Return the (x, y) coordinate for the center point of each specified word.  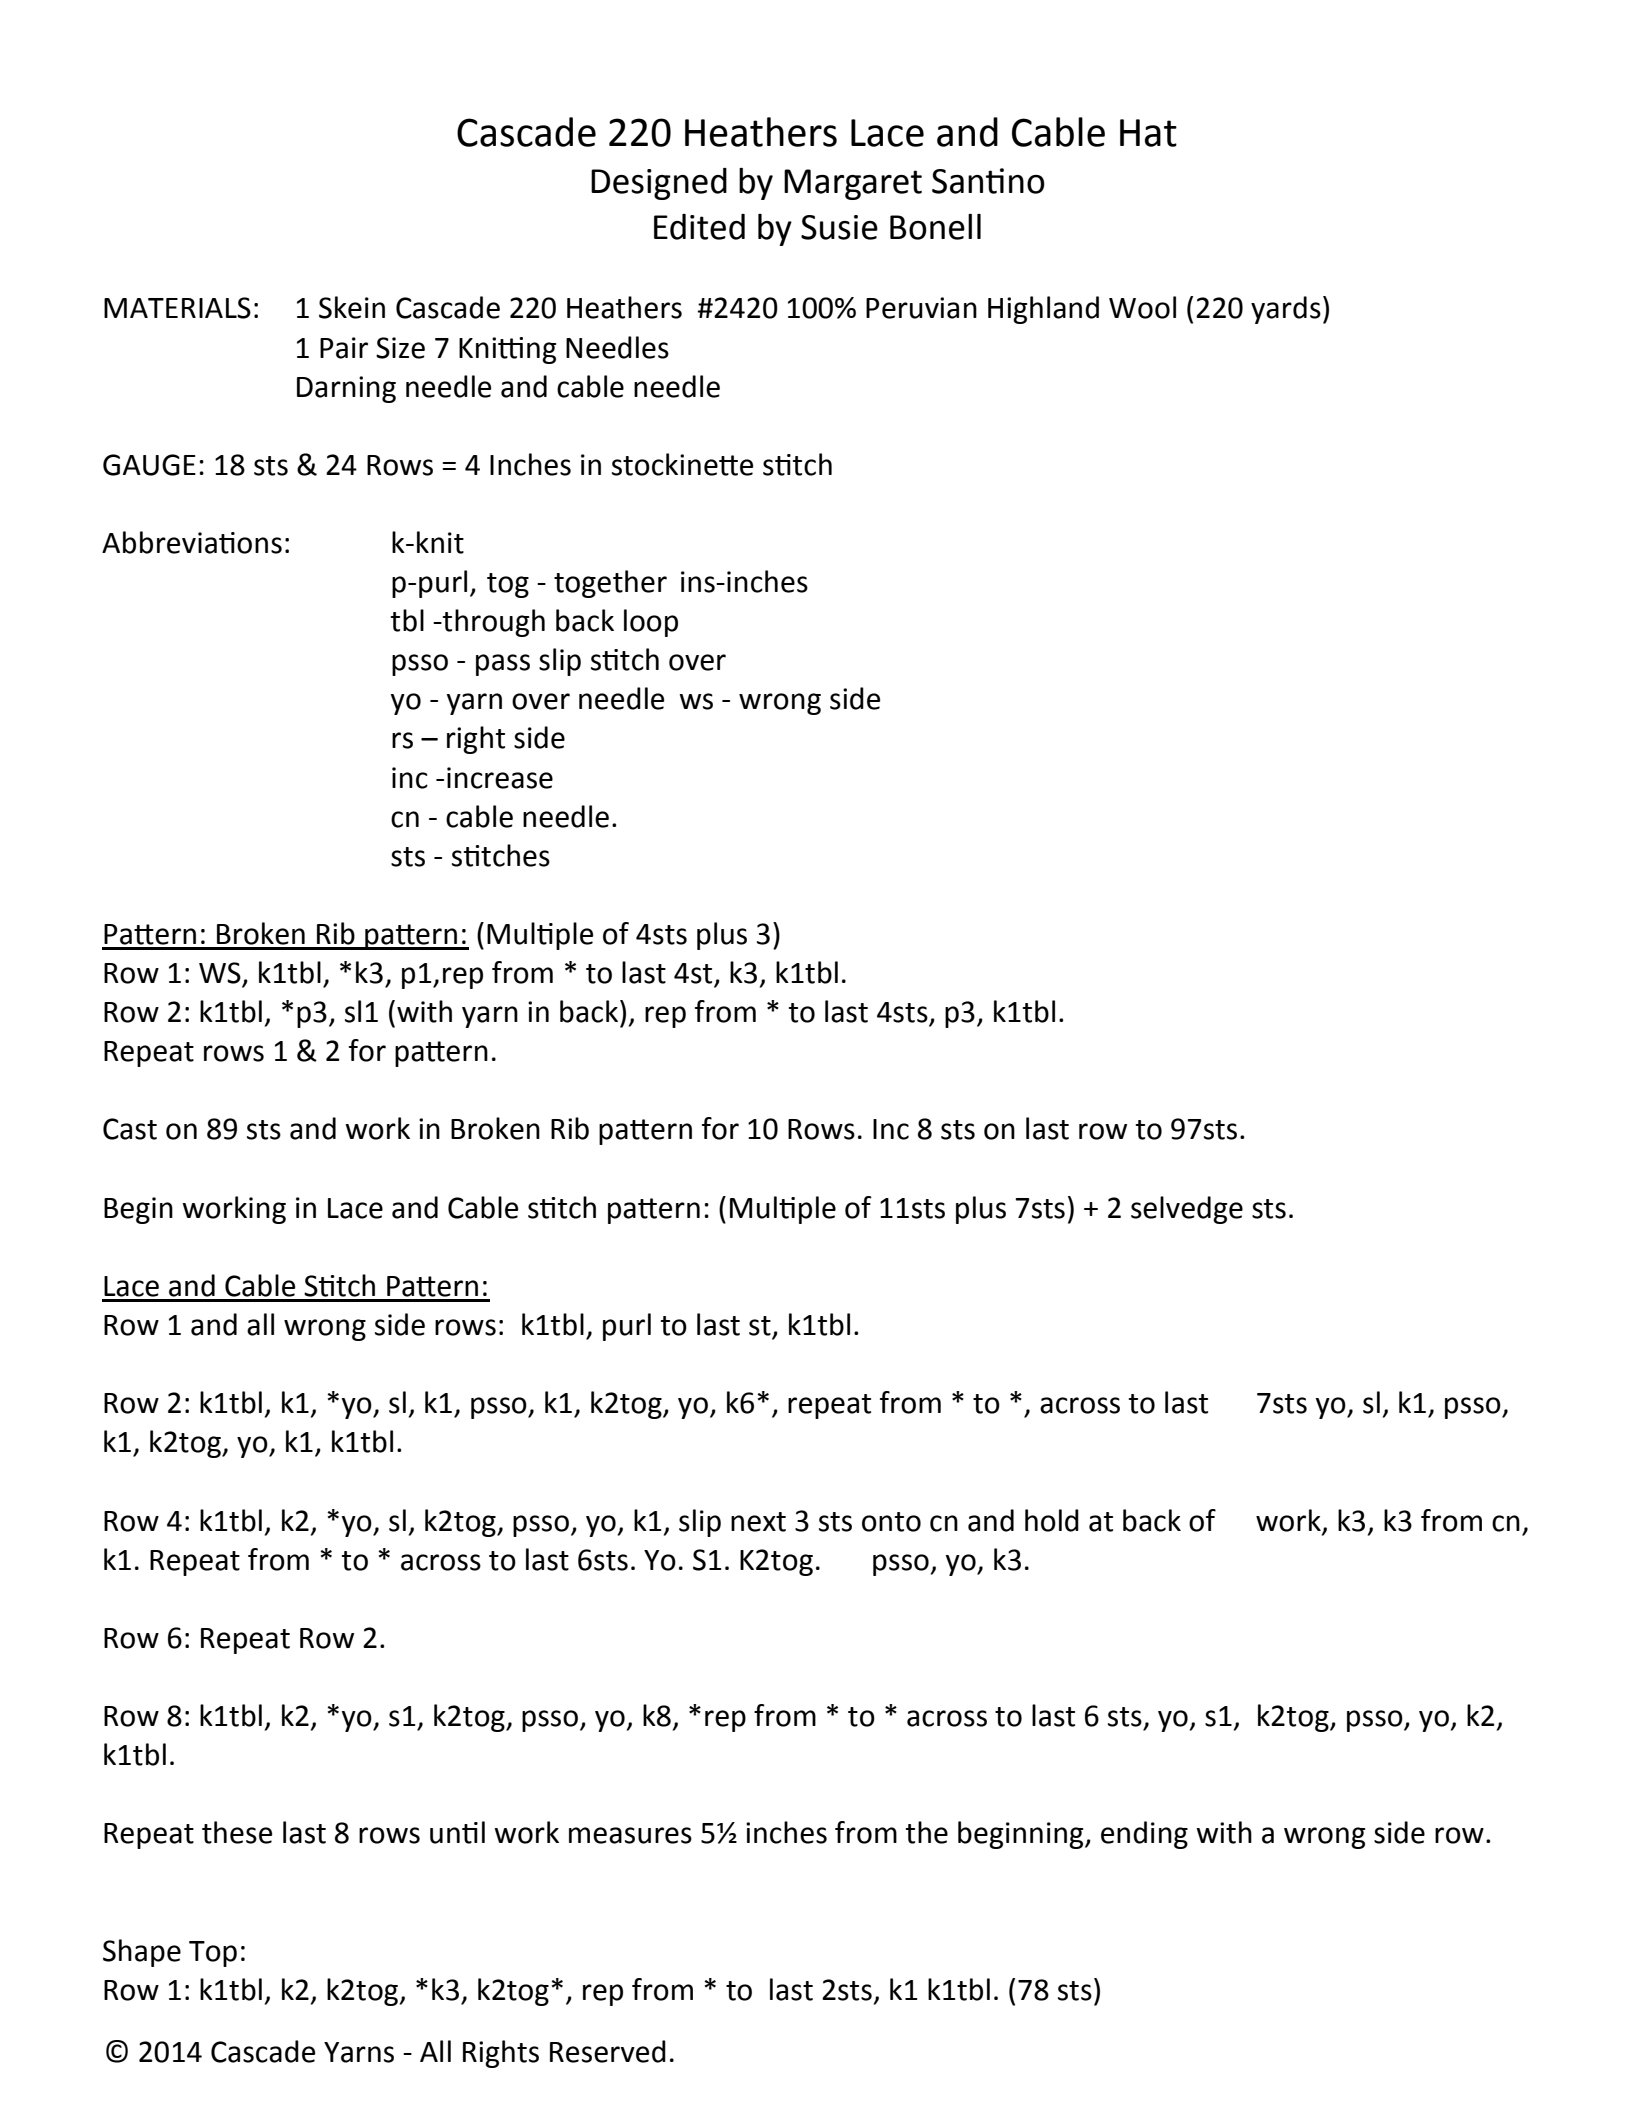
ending (1144, 1835)
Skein (352, 307)
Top (213, 1954)
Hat (1148, 133)
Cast (130, 1129)
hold (1052, 1520)
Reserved (608, 2051)
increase (500, 778)
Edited (699, 227)
